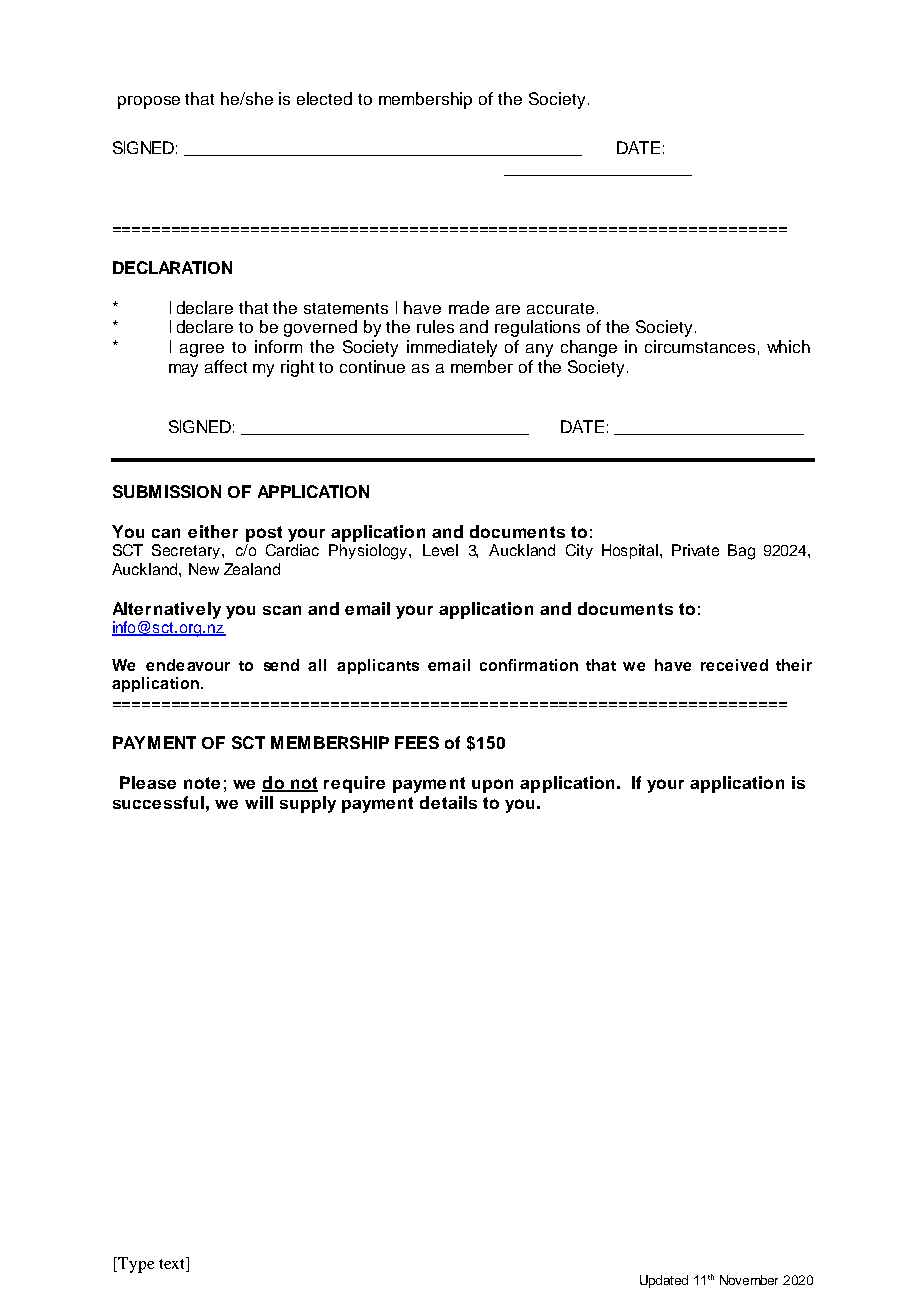 The width and height of the page is (924, 1309). I want to click on received, so click(734, 665).
